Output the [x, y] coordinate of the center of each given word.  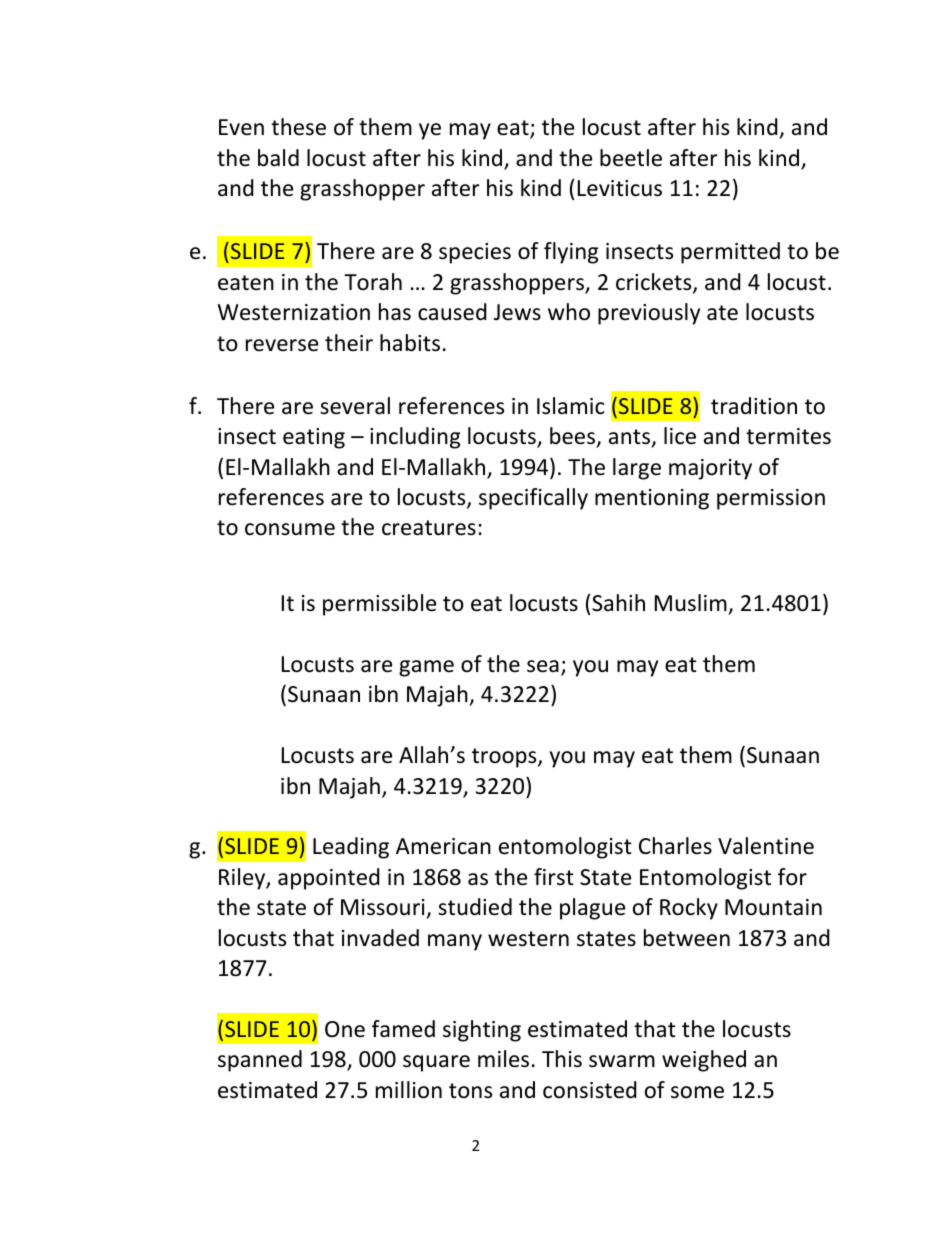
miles [503, 1059]
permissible [379, 605]
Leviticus [620, 188]
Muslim [691, 603]
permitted [730, 253]
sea [543, 666]
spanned [260, 1061]
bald [278, 158]
